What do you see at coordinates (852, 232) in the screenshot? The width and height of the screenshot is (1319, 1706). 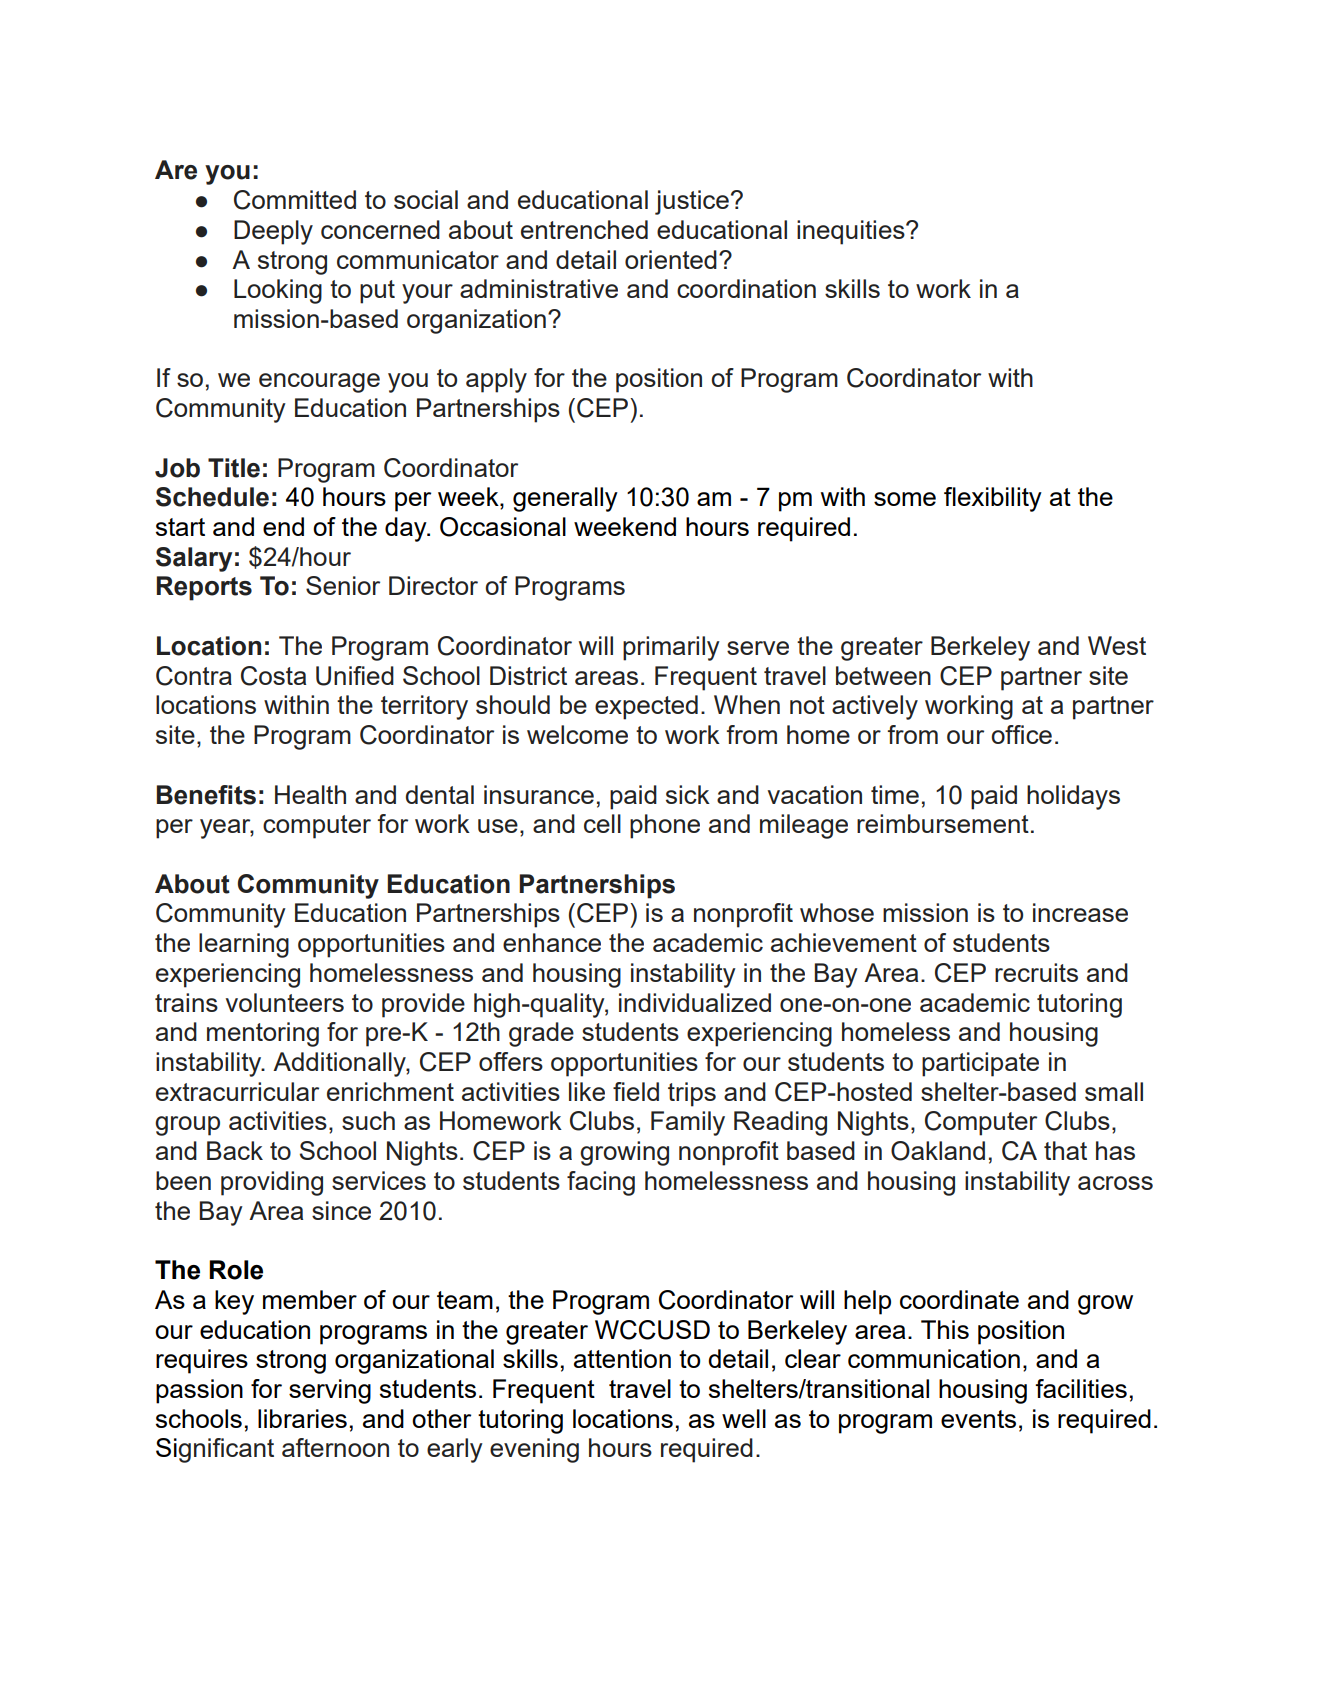 I see `inequities` at bounding box center [852, 232].
